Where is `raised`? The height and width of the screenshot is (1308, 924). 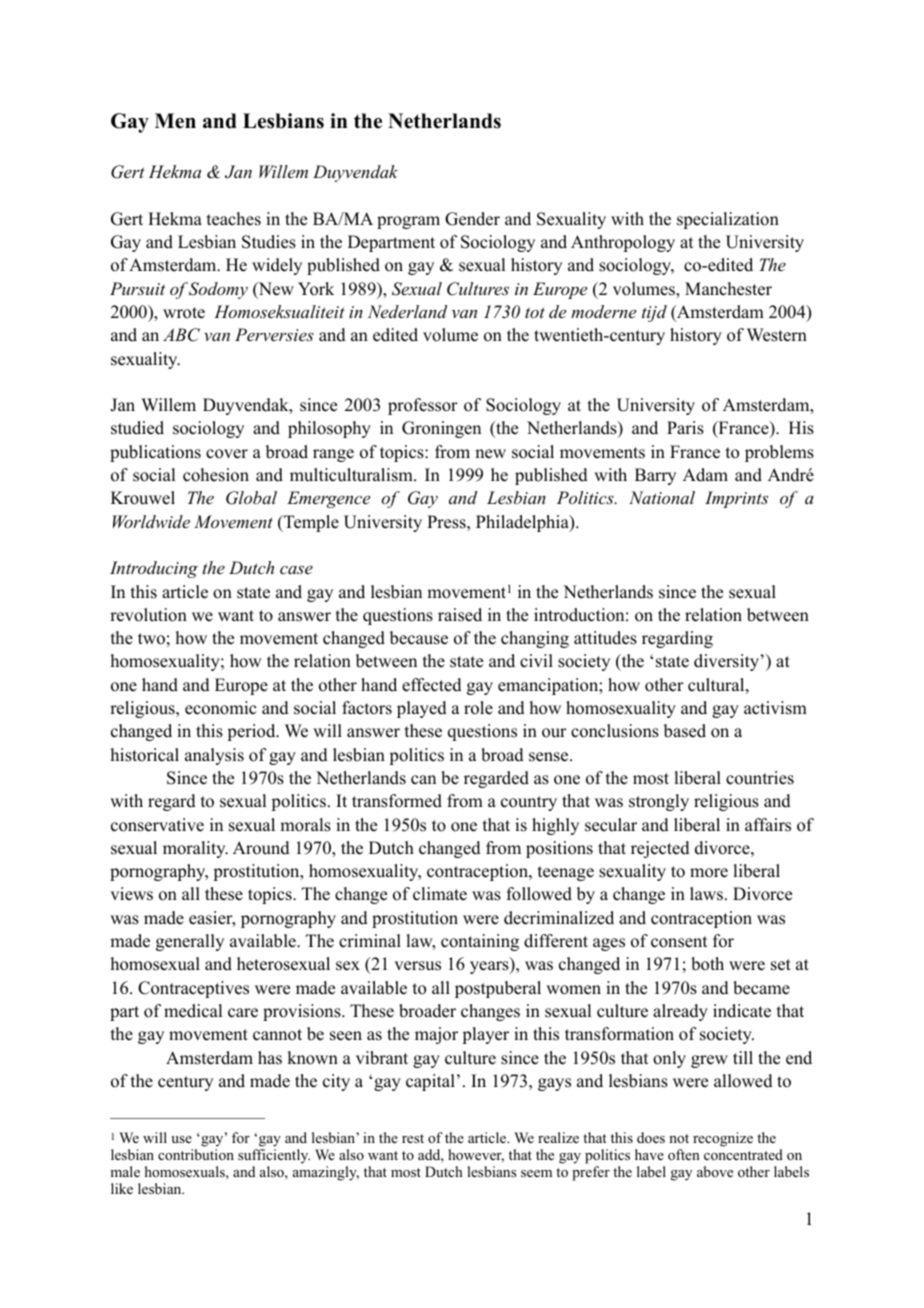
raised is located at coordinates (460, 615).
